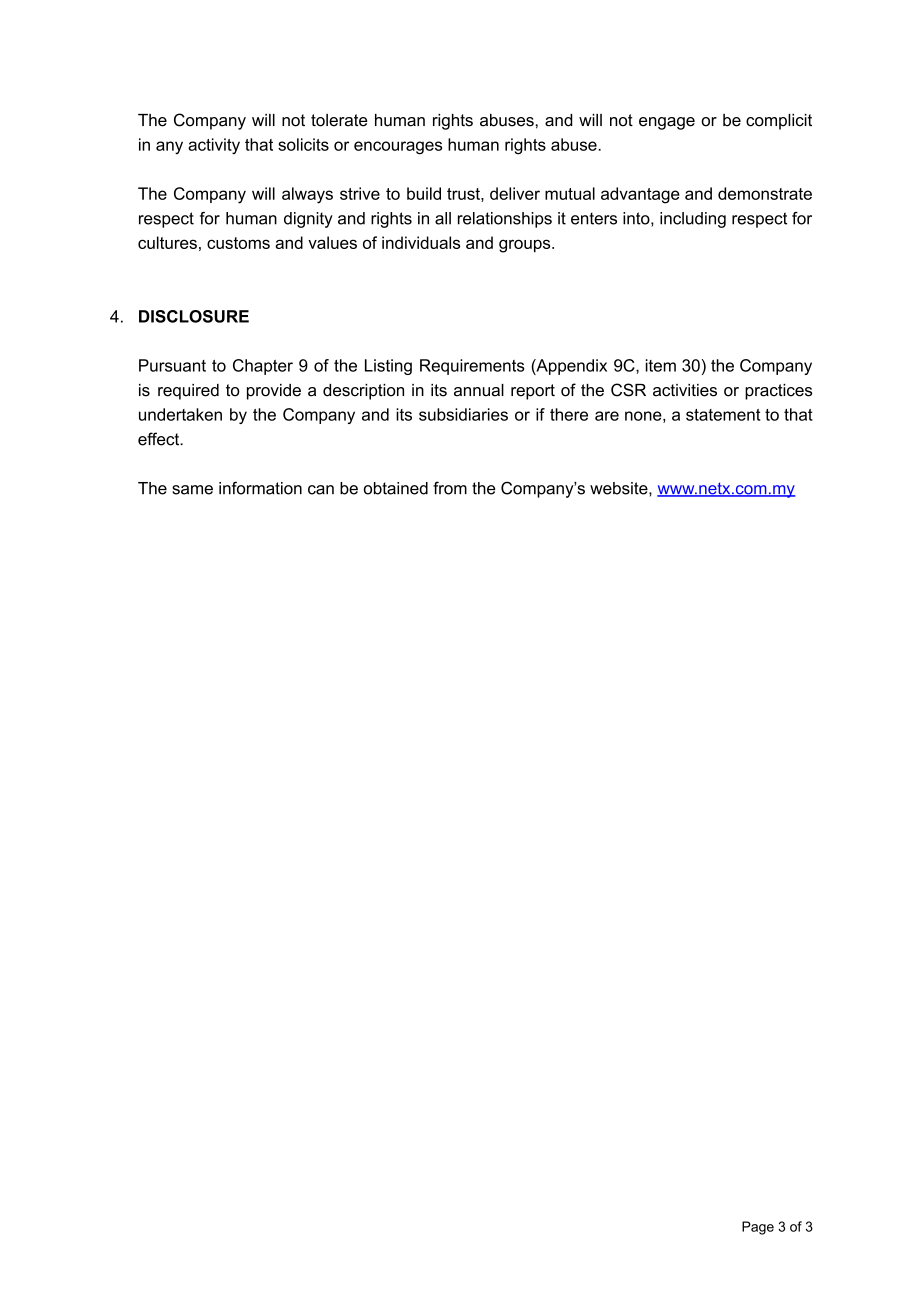 The image size is (924, 1307). I want to click on activity, so click(214, 146).
